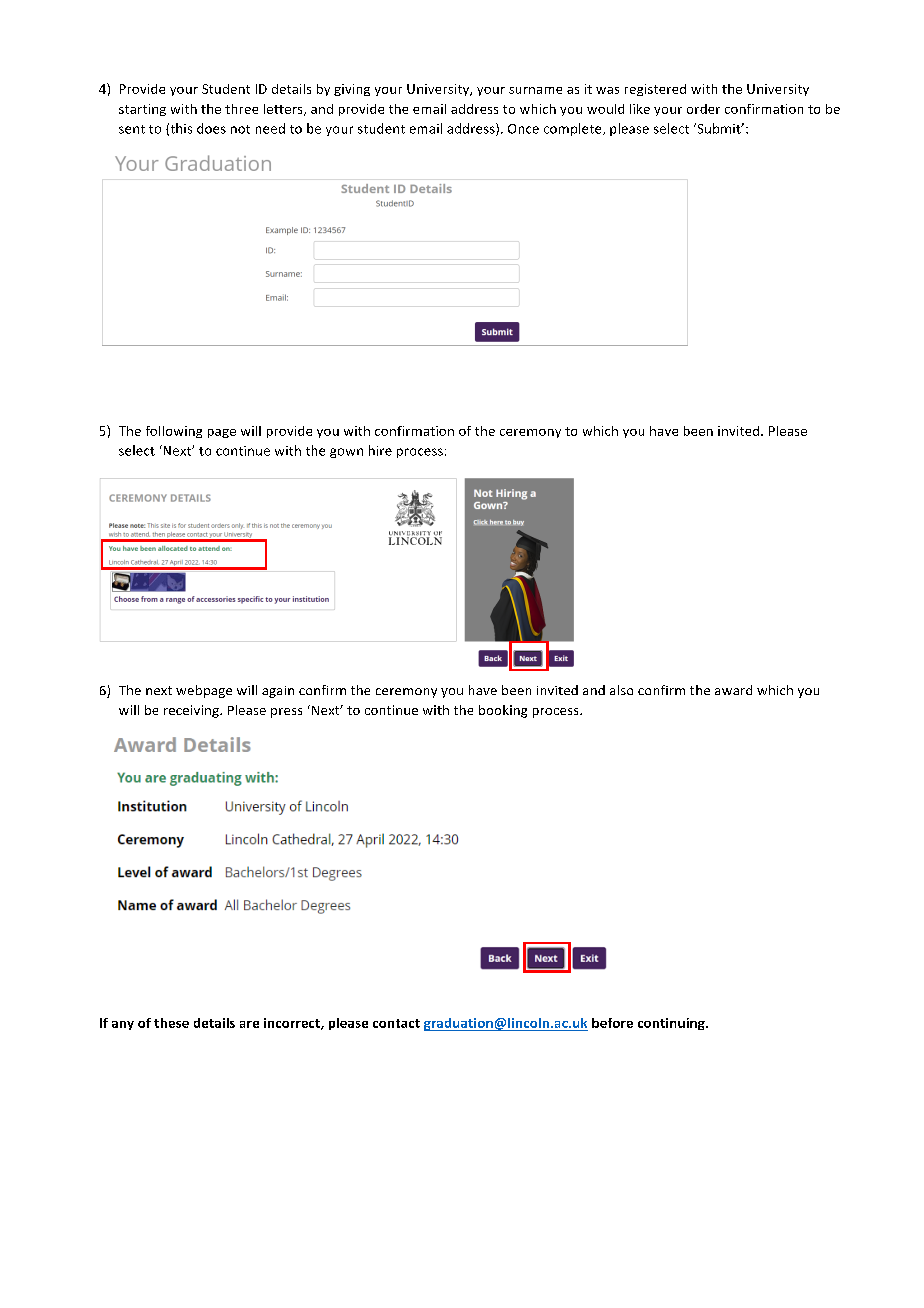 The width and height of the screenshot is (924, 1308). What do you see at coordinates (621, 690) in the screenshot?
I see `also` at bounding box center [621, 690].
